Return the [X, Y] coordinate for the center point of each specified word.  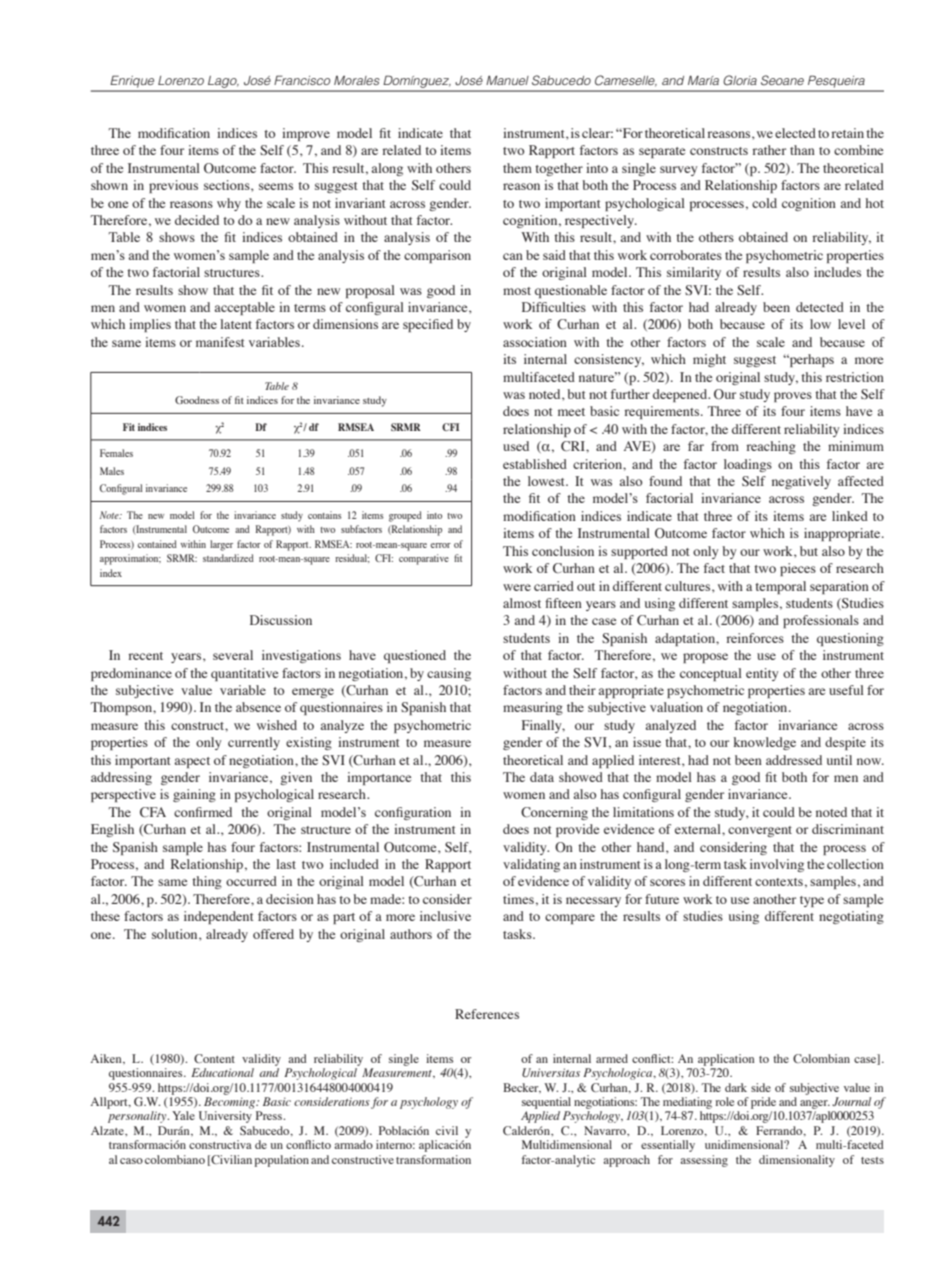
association [535, 342]
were [517, 587]
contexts [779, 882]
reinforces [755, 638]
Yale [183, 1115]
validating [531, 865]
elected [795, 133]
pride [763, 1103]
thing [207, 882]
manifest [220, 342]
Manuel [507, 80]
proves [793, 397]
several [233, 655]
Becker [522, 1088]
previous [173, 186]
